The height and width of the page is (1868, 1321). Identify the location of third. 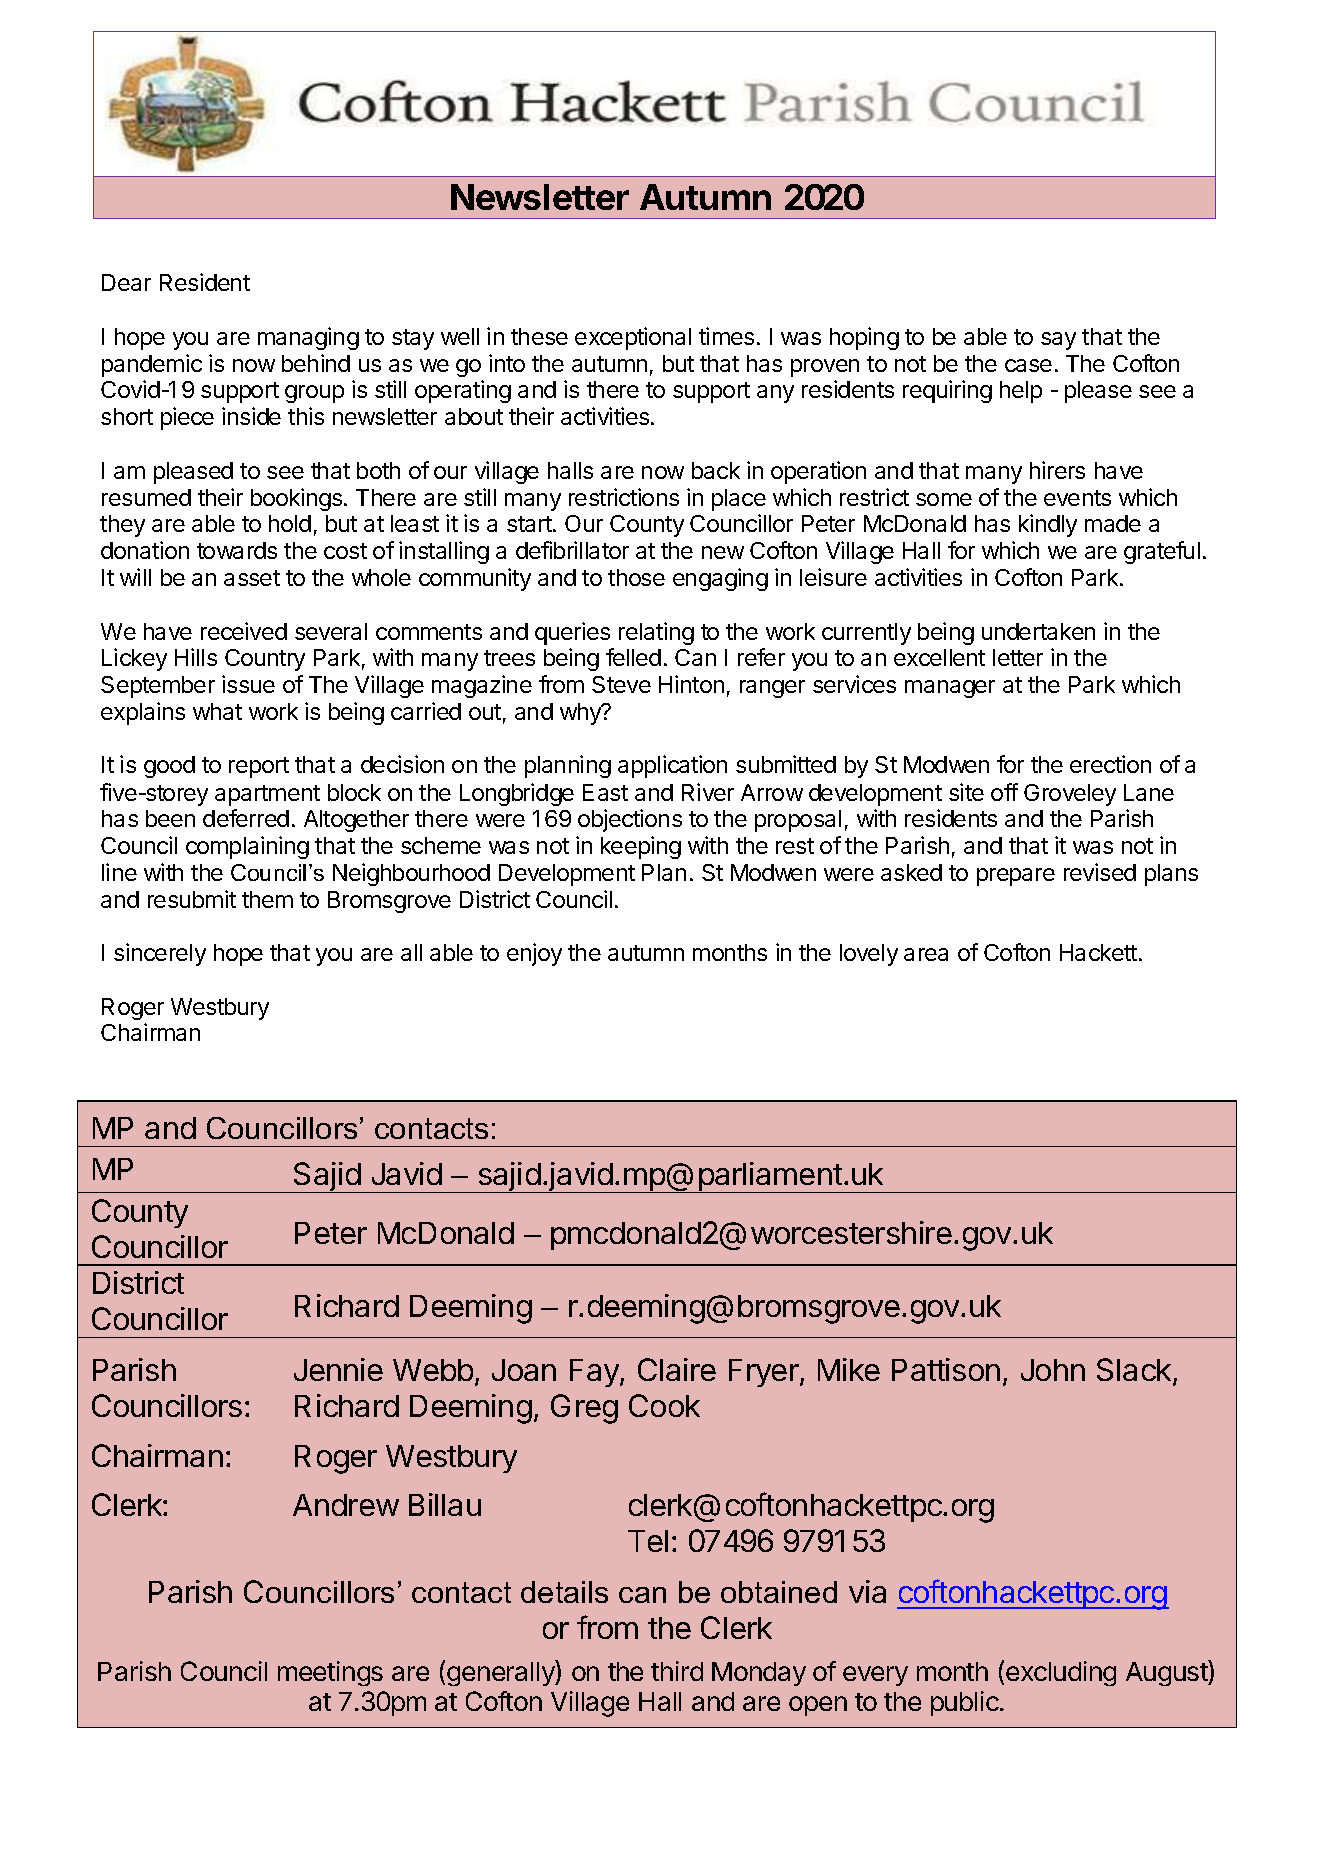
(677, 1671).
